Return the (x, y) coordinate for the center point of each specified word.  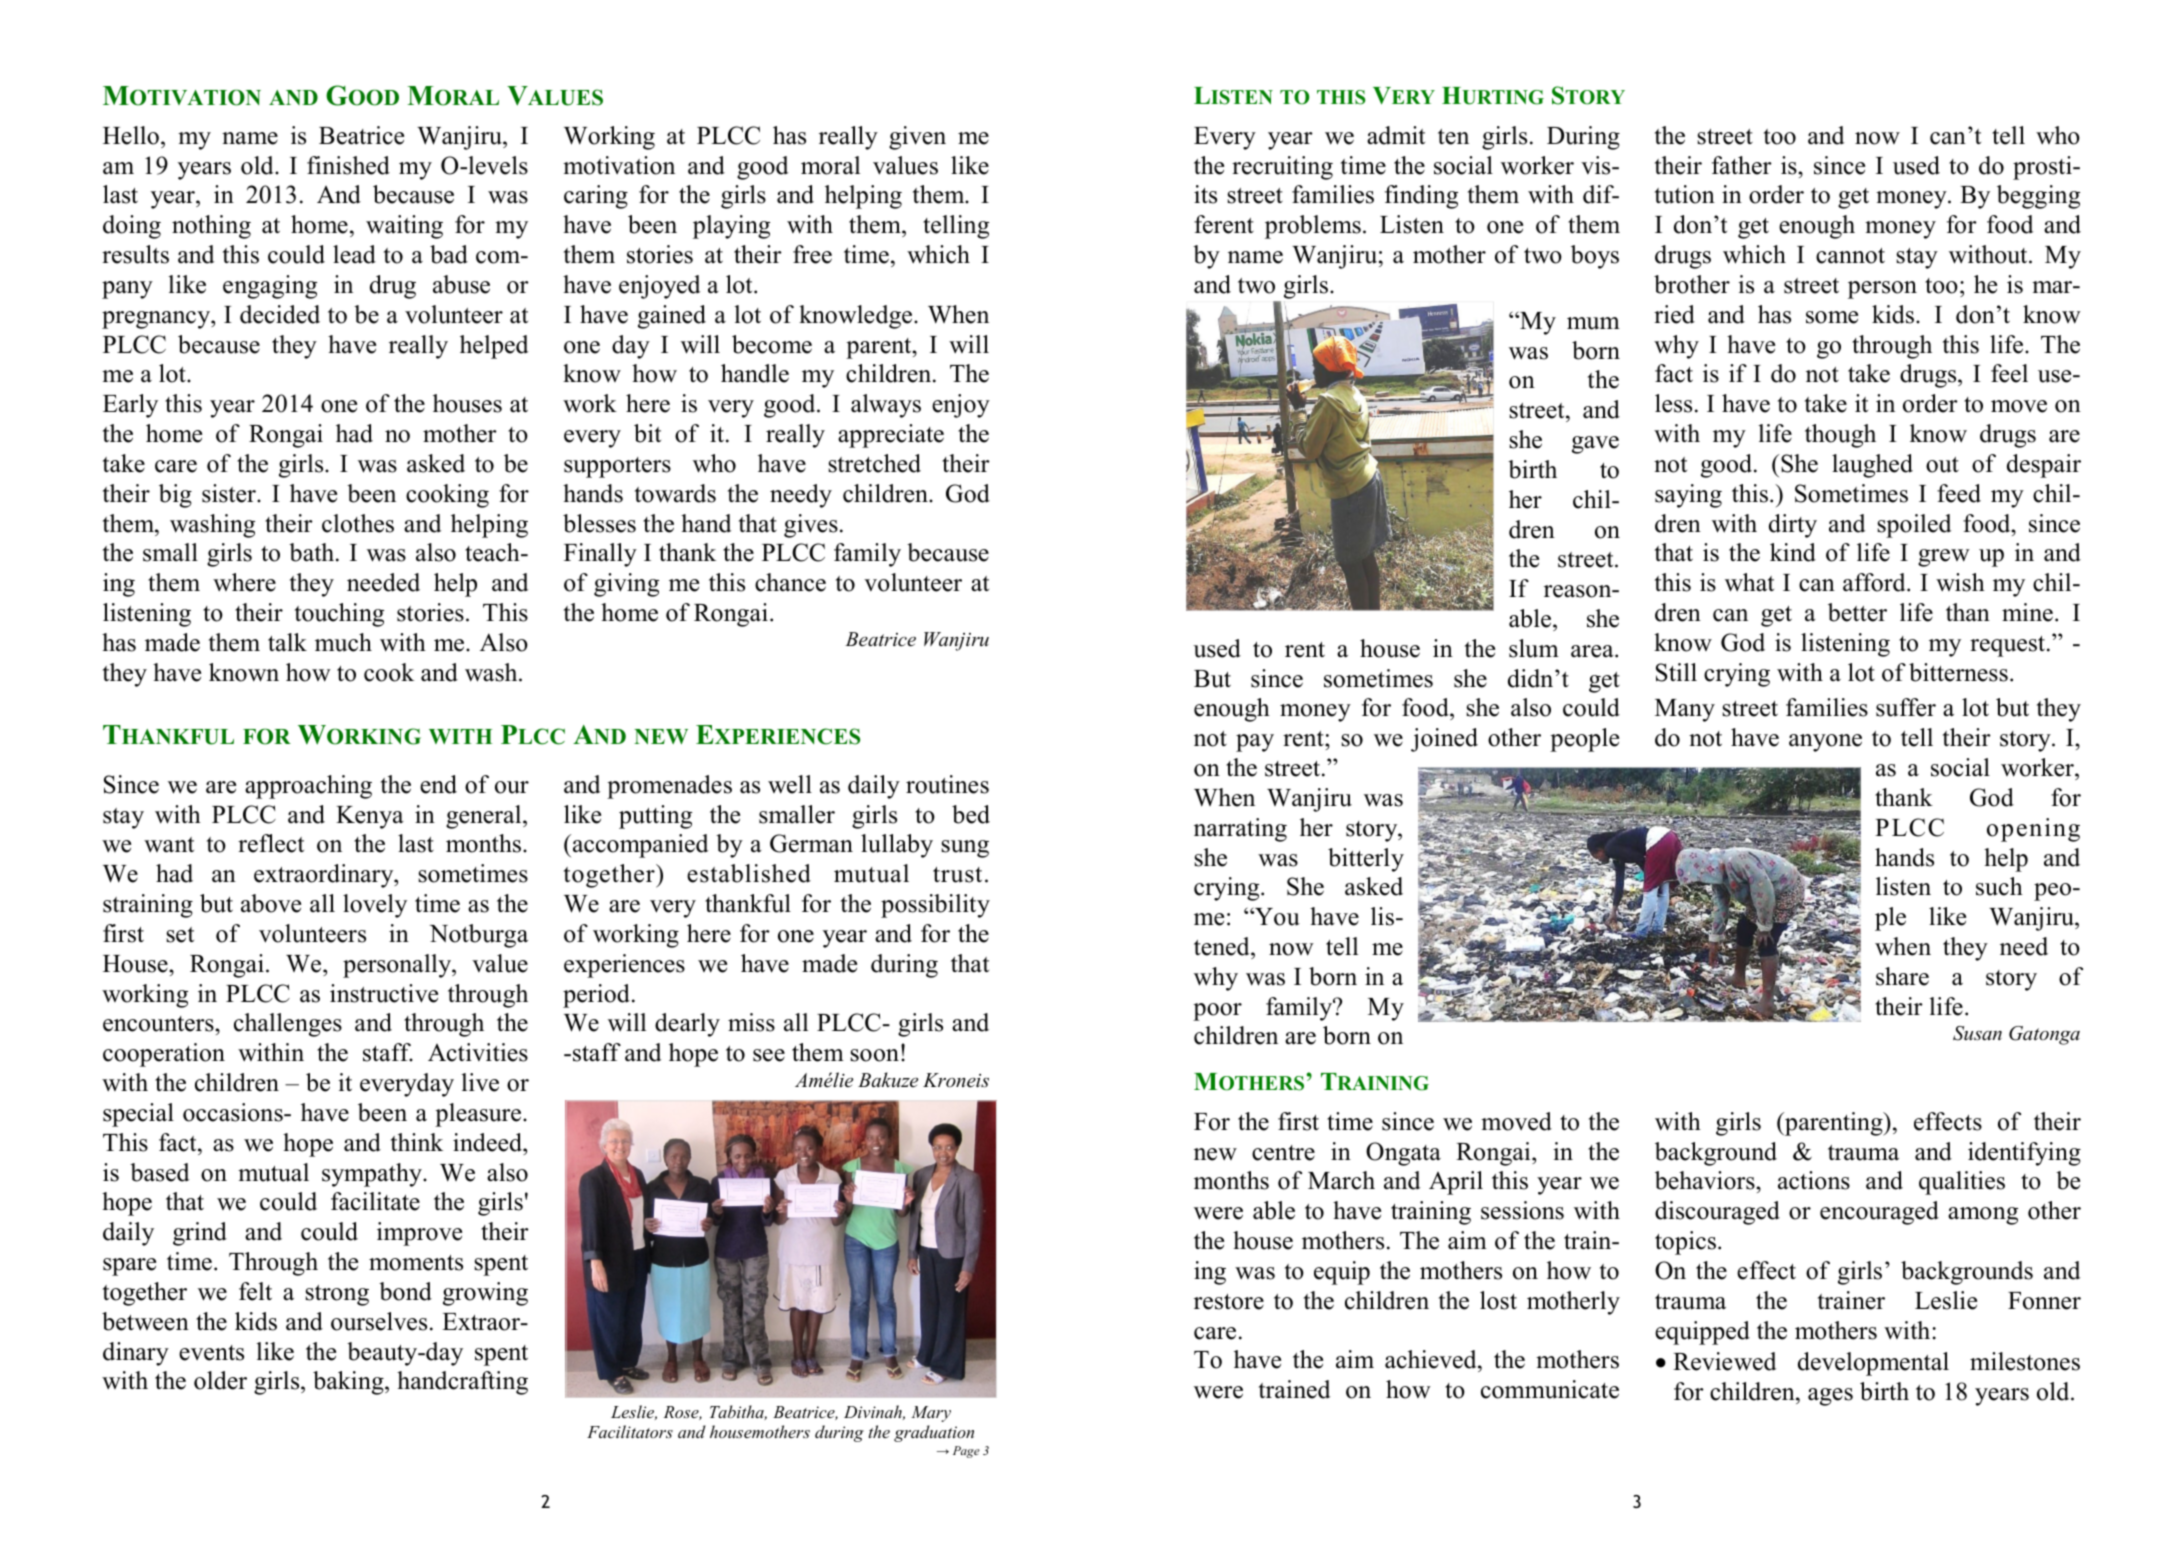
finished (348, 165)
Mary (931, 1414)
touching (339, 615)
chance (790, 582)
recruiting (1282, 168)
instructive (384, 993)
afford (1875, 582)
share (1902, 976)
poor (1217, 1012)
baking (349, 1383)
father (1742, 165)
